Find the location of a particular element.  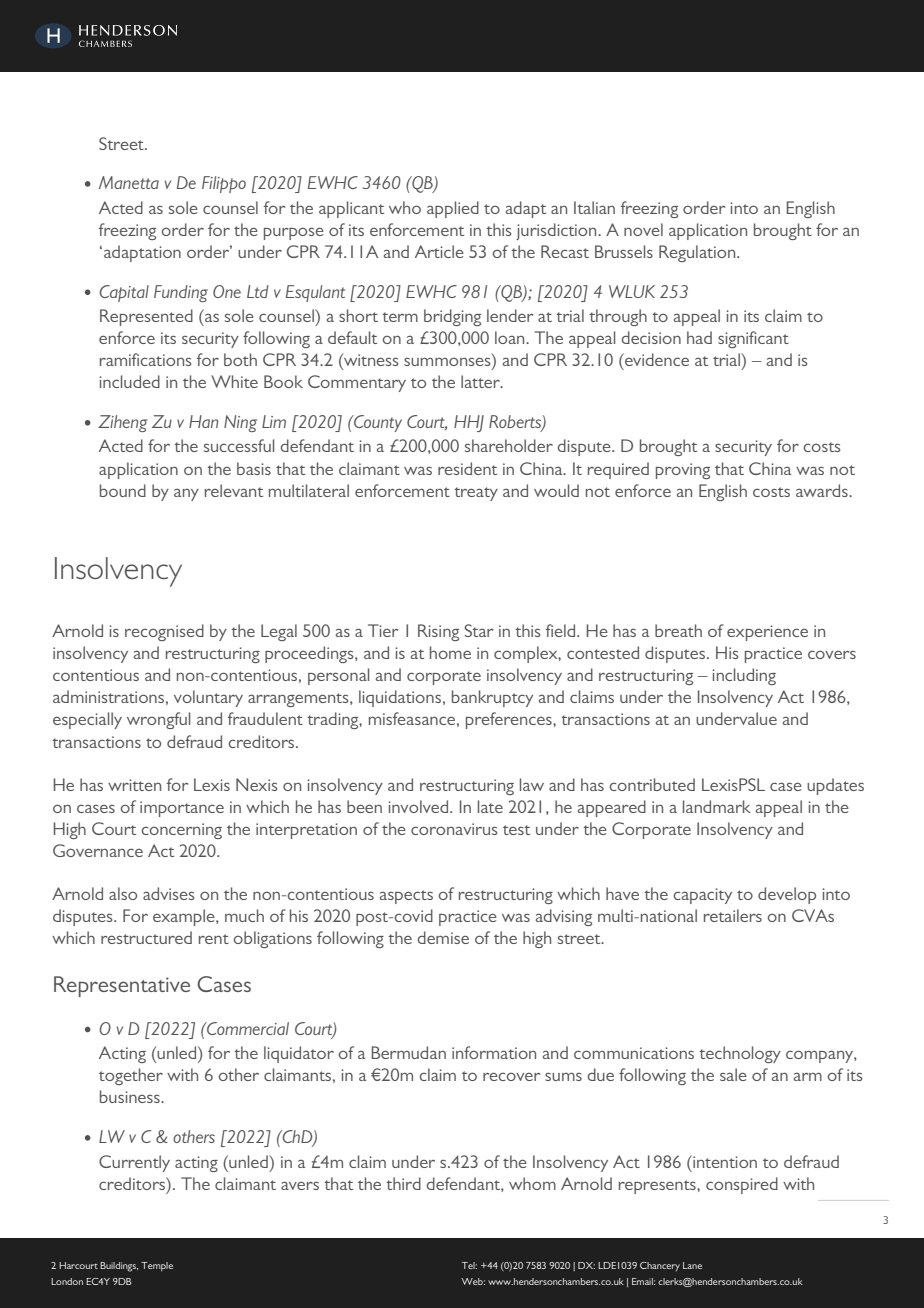

Filippo is located at coordinates (224, 184).
